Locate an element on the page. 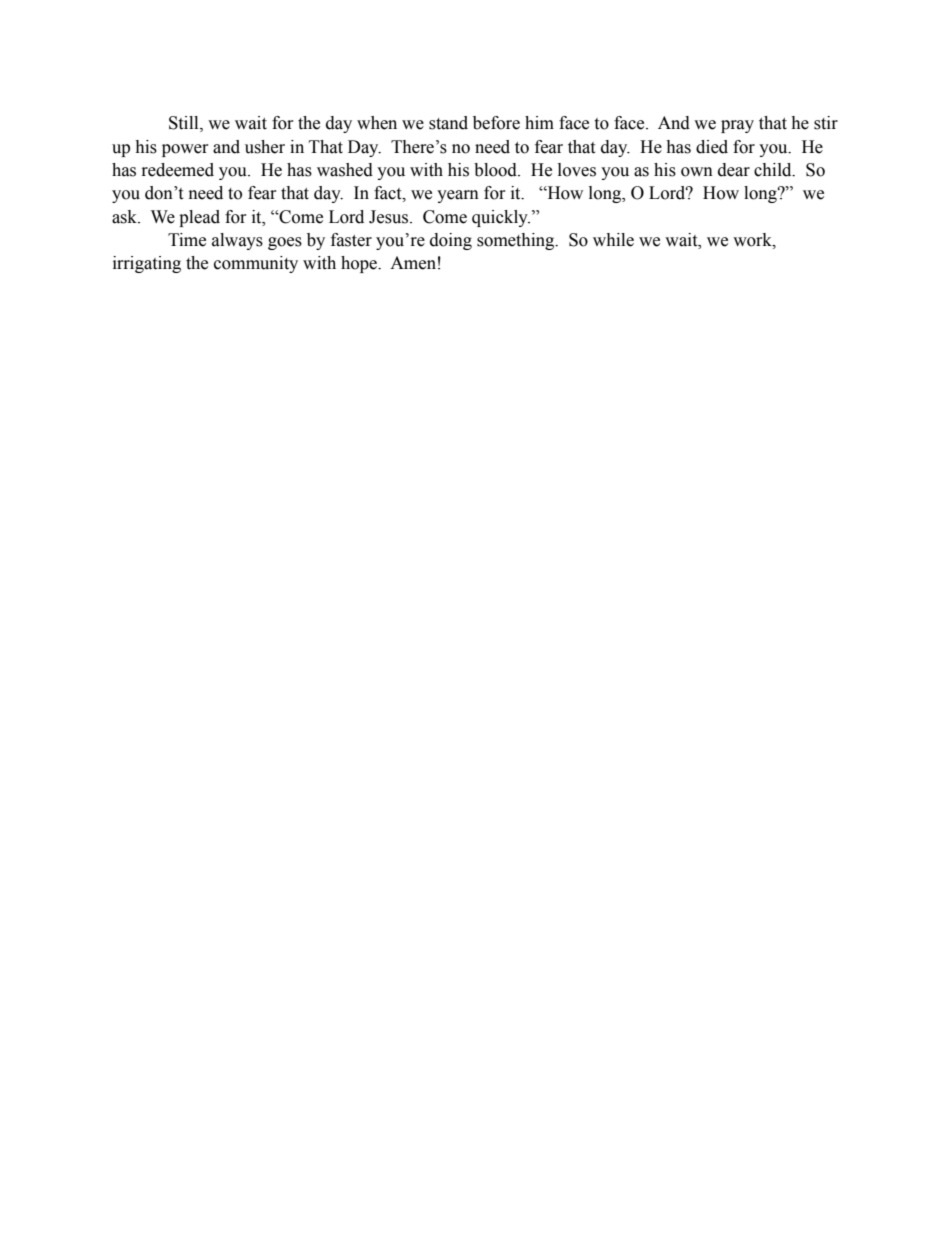 This document has height=1233, width=952. when is located at coordinates (377, 123).
